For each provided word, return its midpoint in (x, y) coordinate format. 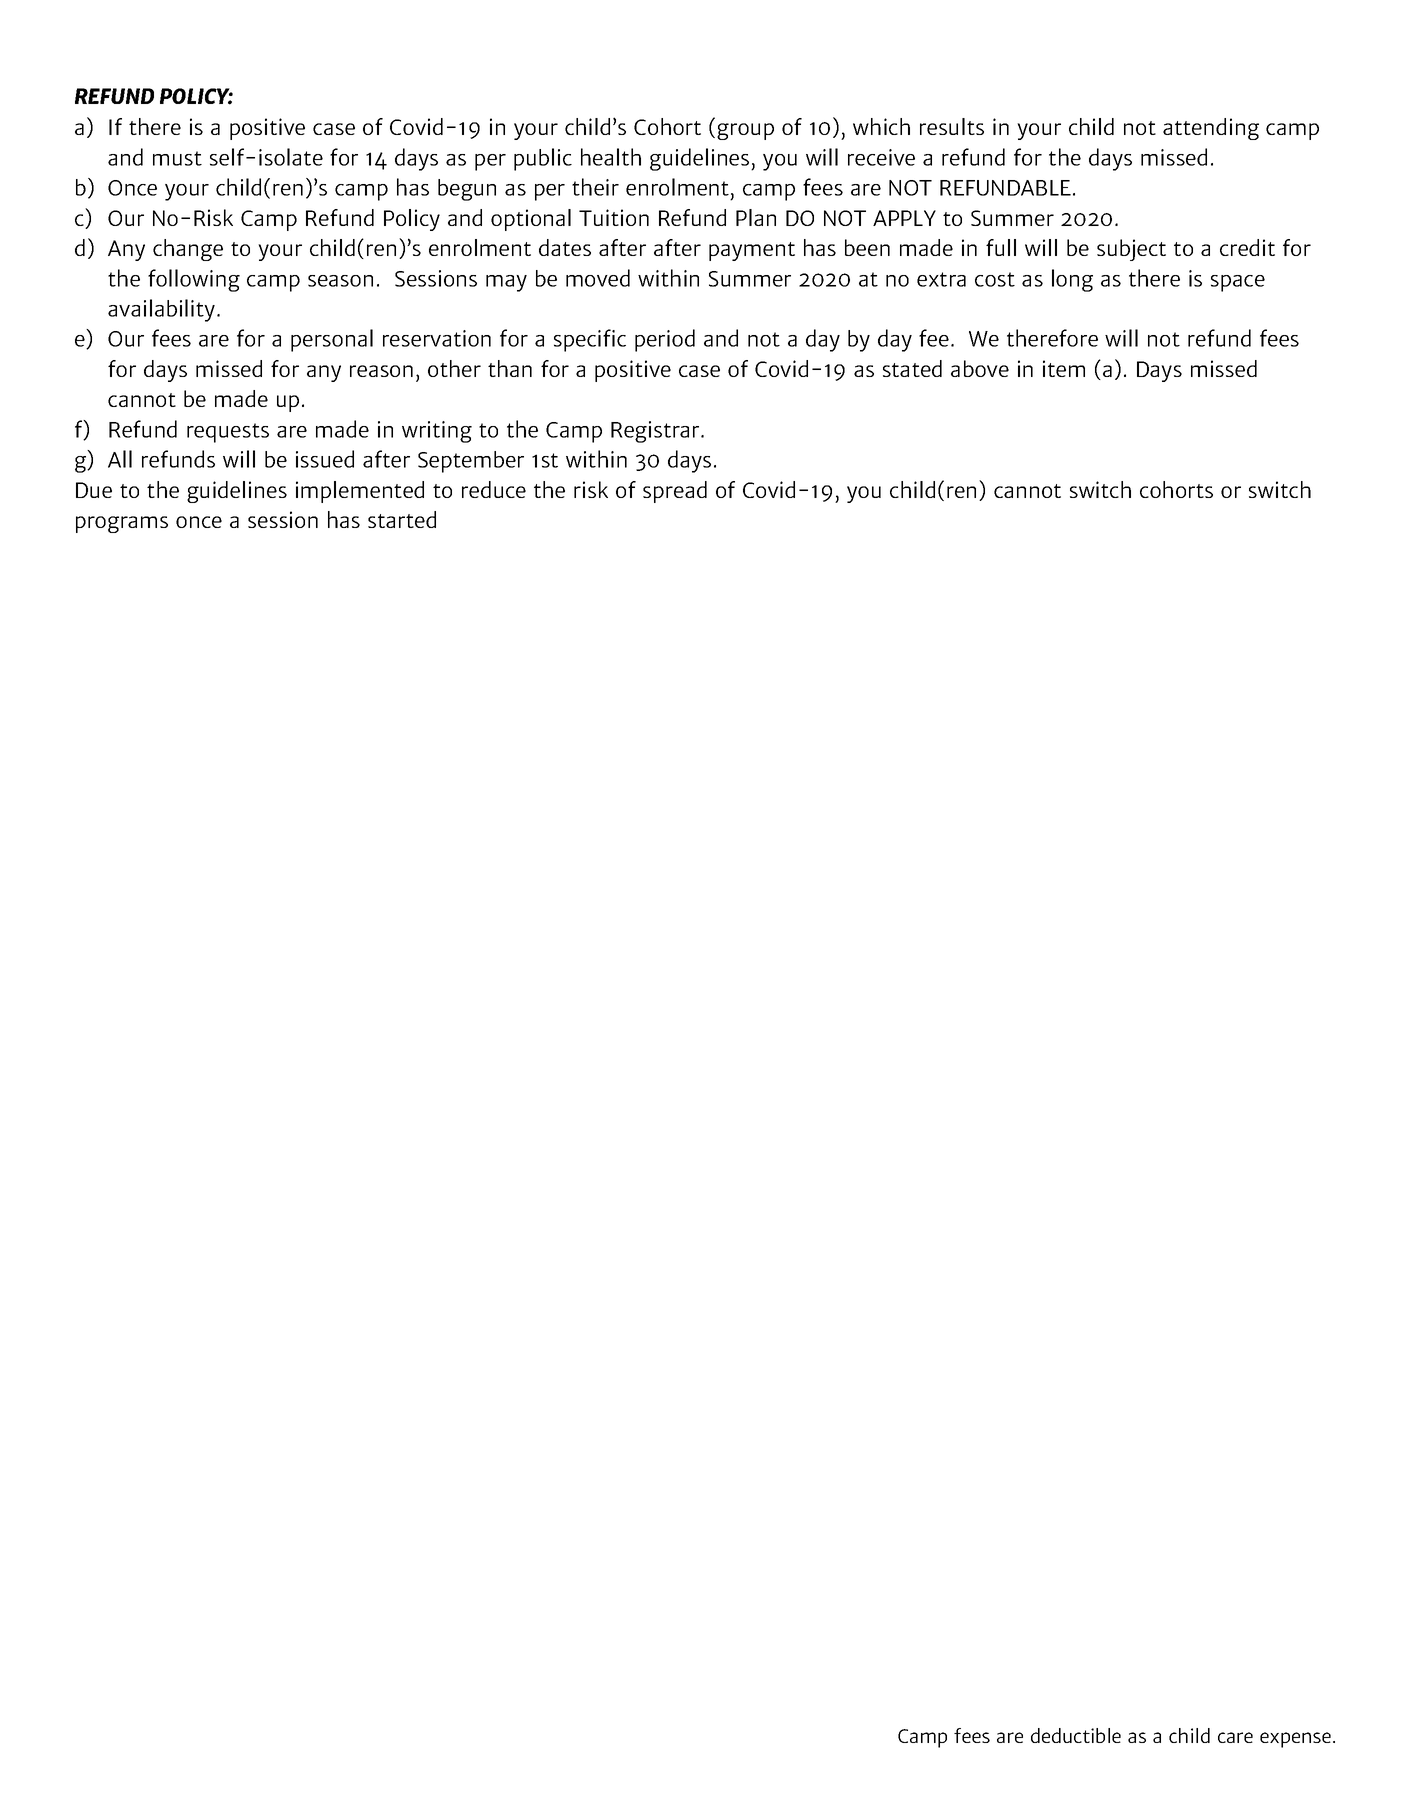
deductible (1076, 1735)
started (402, 519)
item (1064, 368)
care (1235, 1737)
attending (1211, 129)
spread (675, 492)
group (745, 131)
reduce (494, 489)
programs (122, 524)
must (177, 158)
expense (1295, 1740)
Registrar (656, 432)
